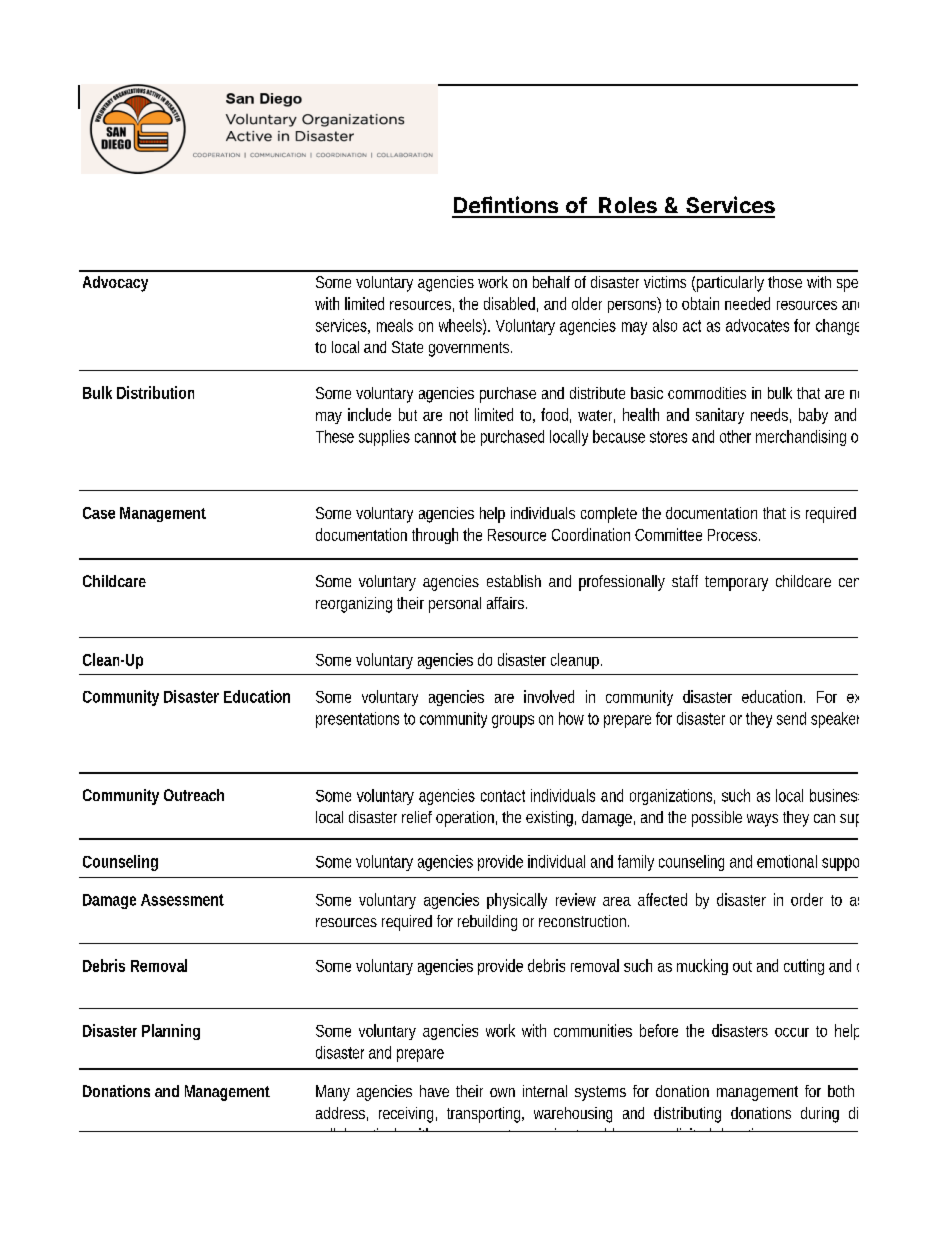 The height and width of the image is (1233, 952). What do you see at coordinates (513, 721) in the image?
I see `groups` at bounding box center [513, 721].
